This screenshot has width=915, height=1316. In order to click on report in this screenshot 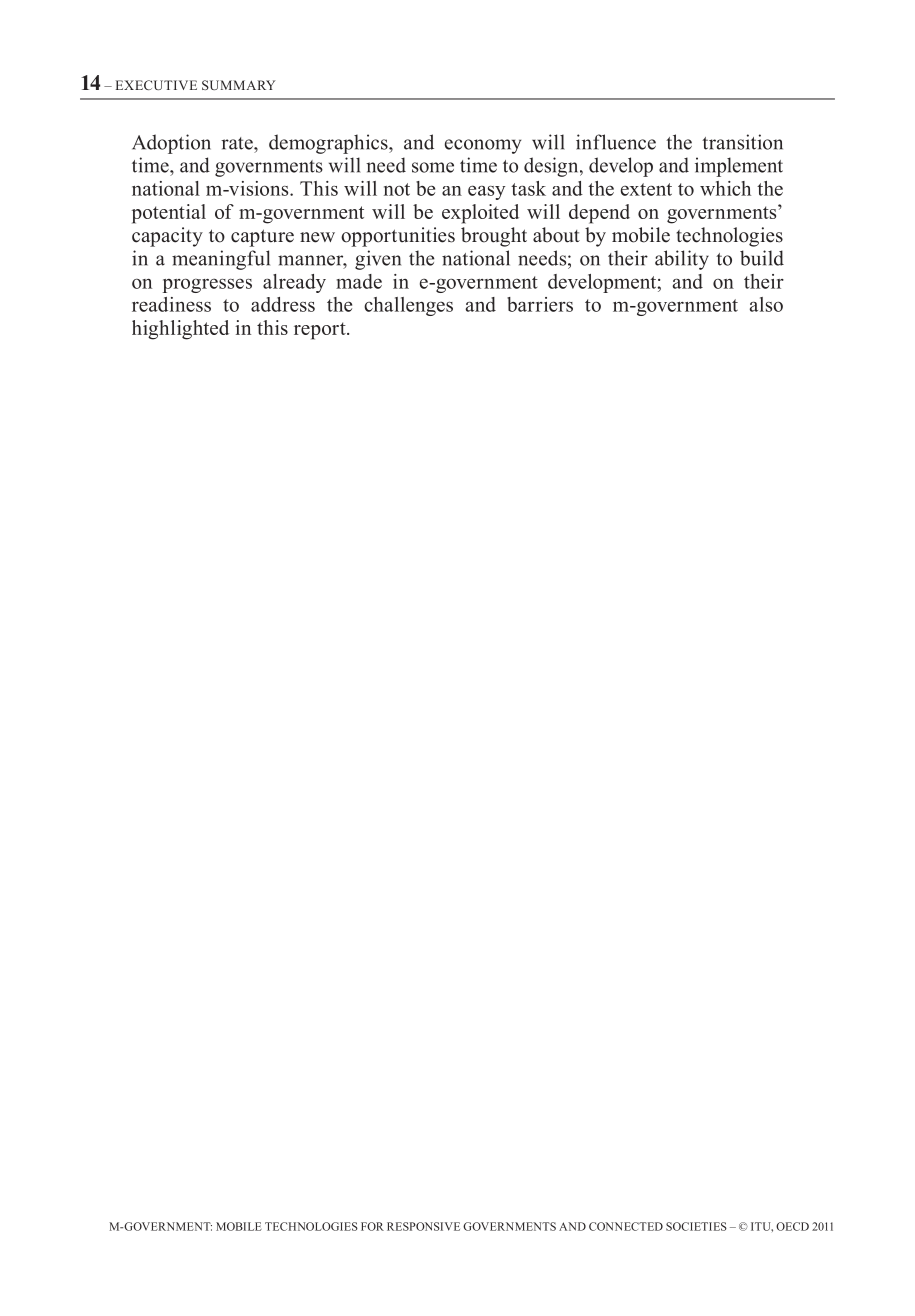, I will do `click(321, 331)`.
